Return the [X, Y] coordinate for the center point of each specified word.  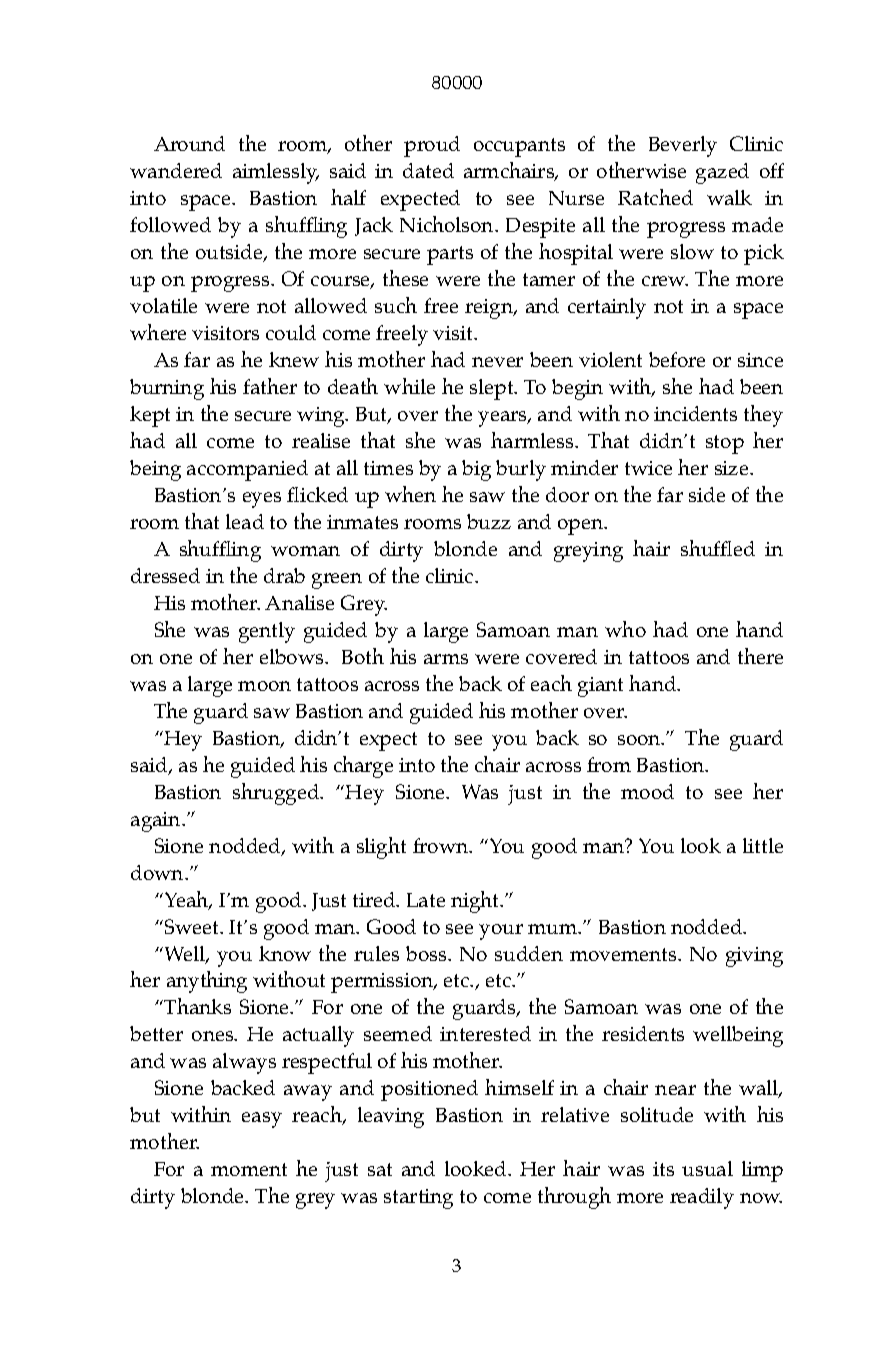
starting [418, 1199]
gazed [722, 173]
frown [442, 845]
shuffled [718, 548]
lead [245, 521]
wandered [176, 170]
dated [428, 170]
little [763, 845]
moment [249, 1169]
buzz [489, 521]
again [157, 822]
